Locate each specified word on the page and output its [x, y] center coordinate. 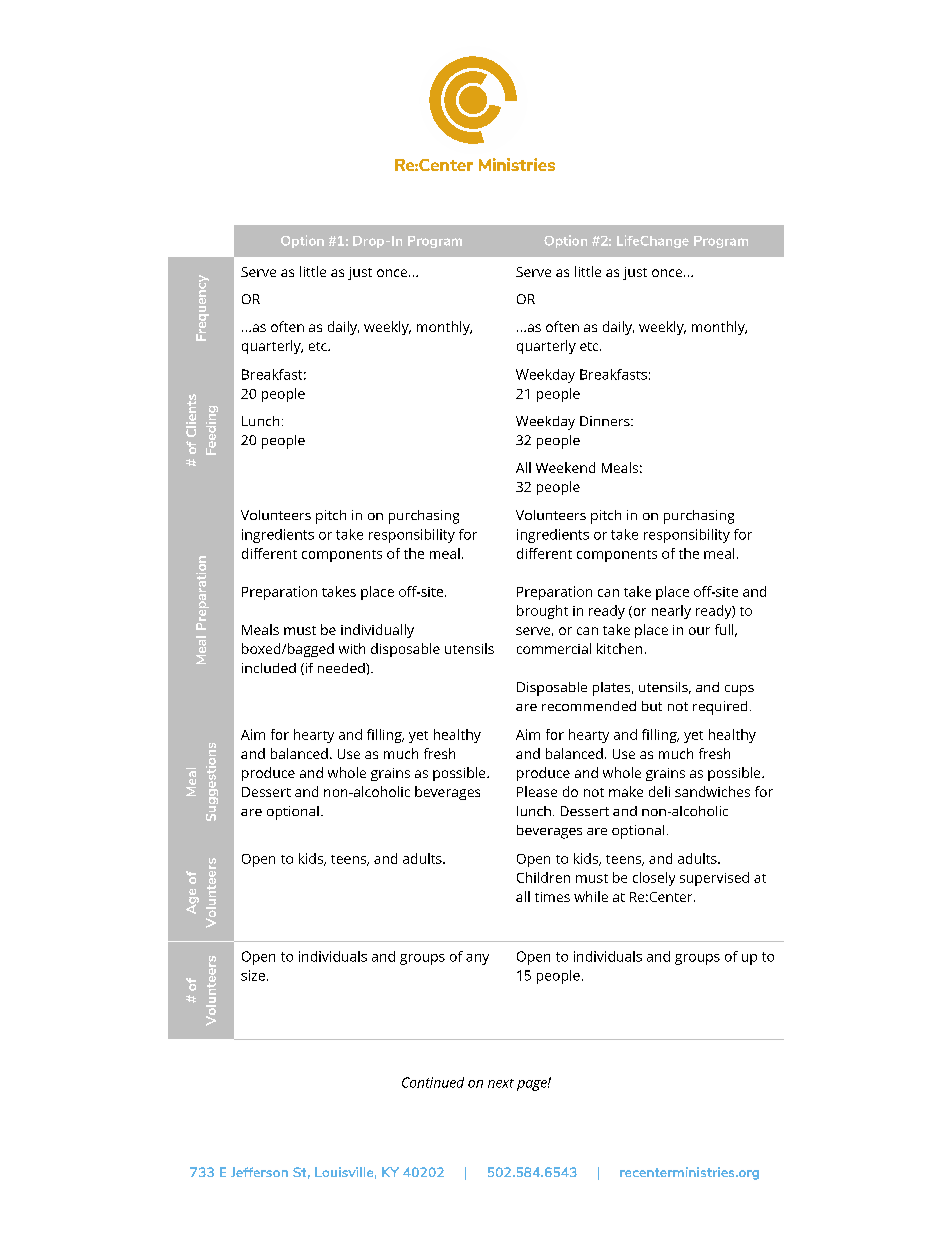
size [253, 975]
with [352, 648]
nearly [671, 612]
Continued [433, 1082]
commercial [554, 648]
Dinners [606, 421]
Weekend [565, 467]
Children [543, 877]
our [699, 631]
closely [654, 879]
